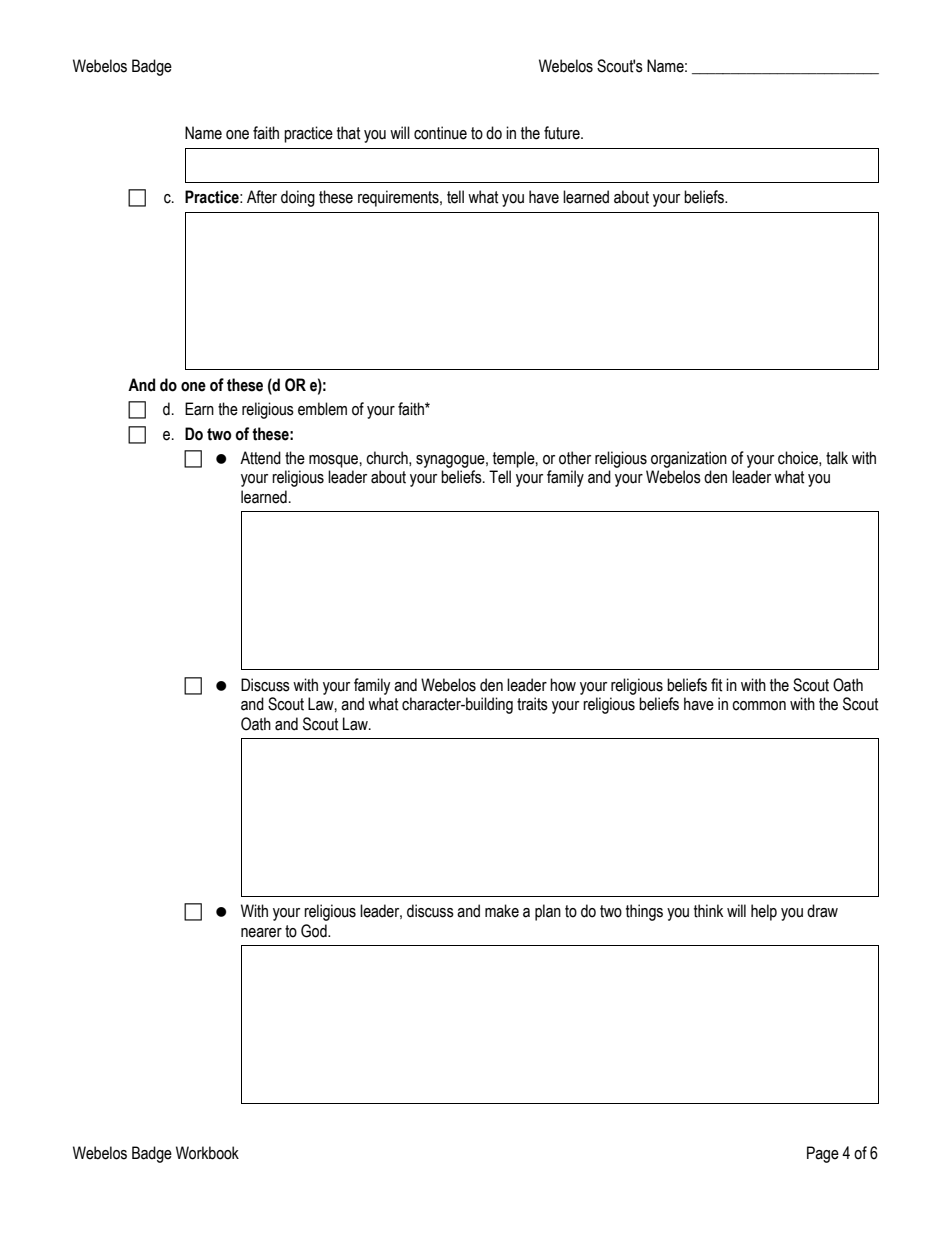  I want to click on plan, so click(548, 912).
